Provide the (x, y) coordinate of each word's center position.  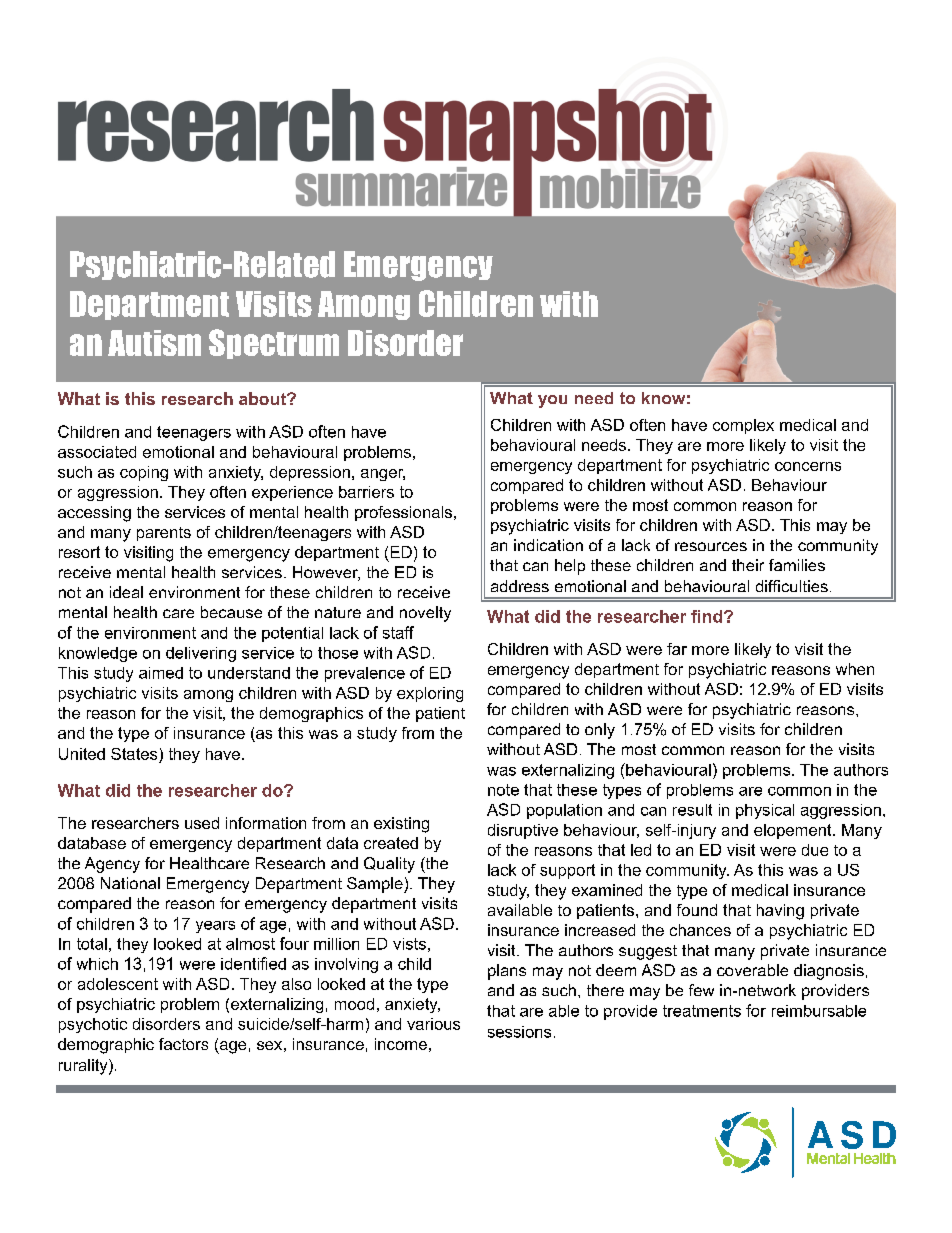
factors (183, 1044)
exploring (430, 694)
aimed (161, 673)
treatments (702, 1011)
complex (743, 426)
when (855, 669)
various (433, 1024)
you (552, 401)
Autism (154, 343)
